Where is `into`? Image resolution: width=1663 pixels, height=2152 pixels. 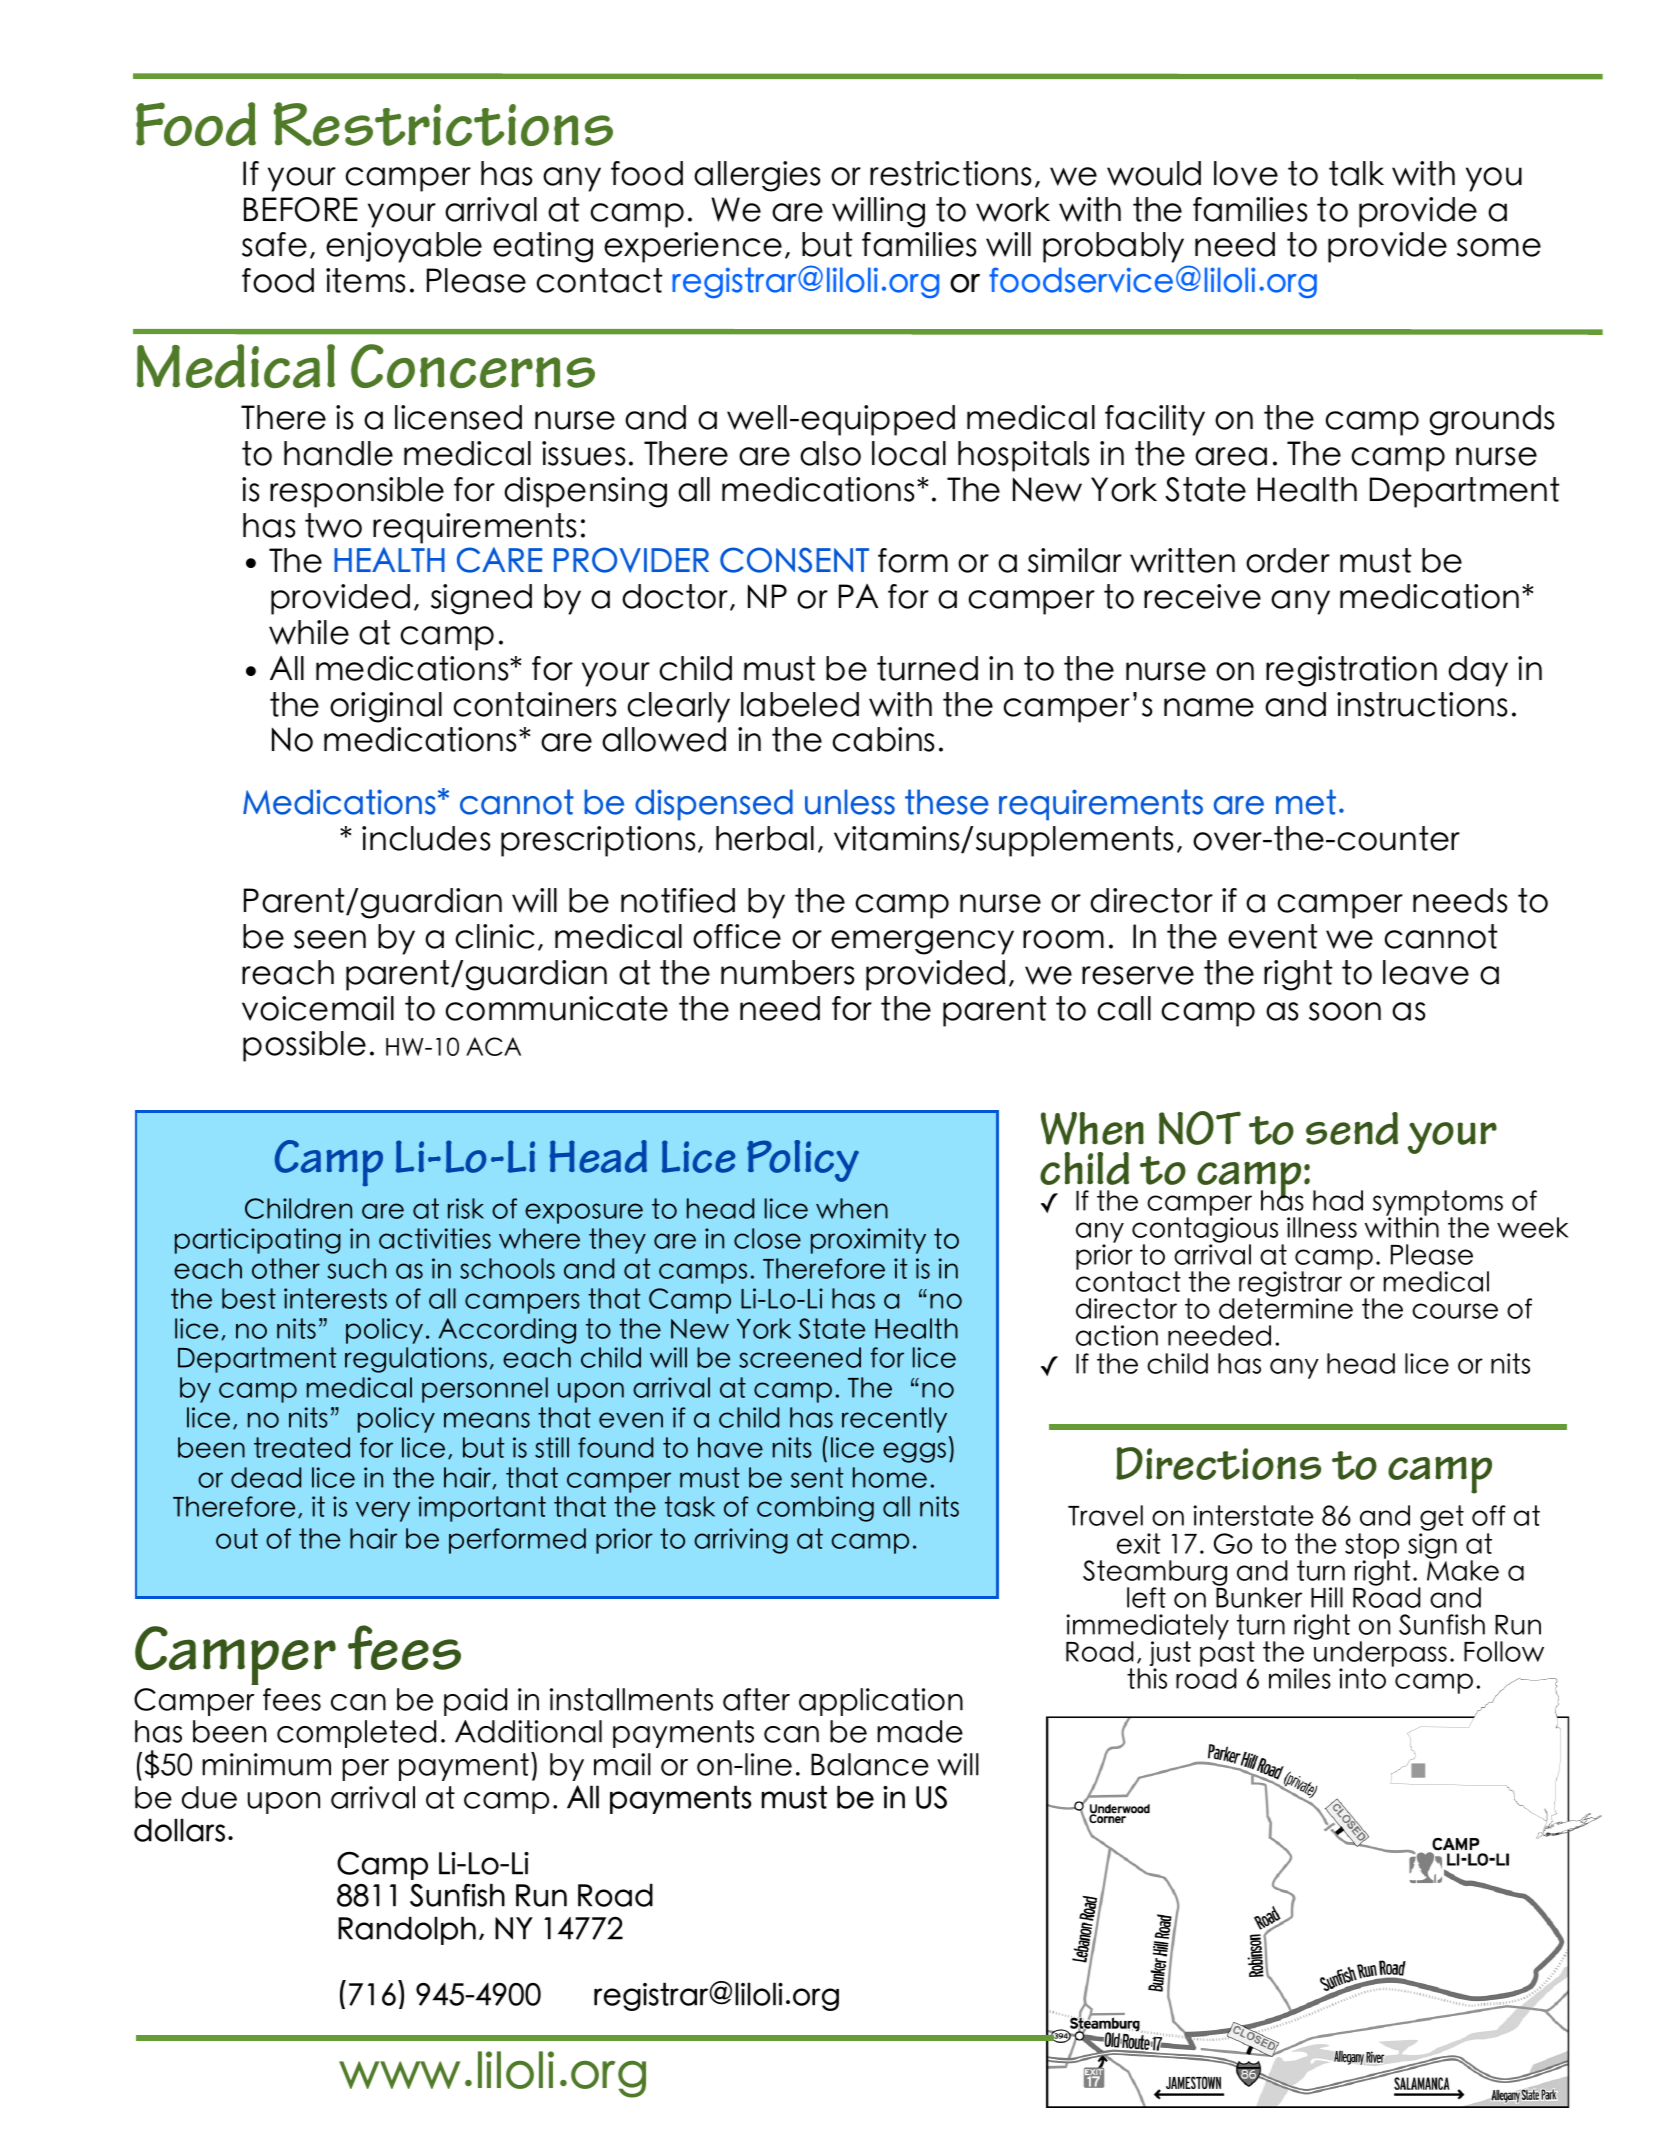
into is located at coordinates (1362, 1678).
